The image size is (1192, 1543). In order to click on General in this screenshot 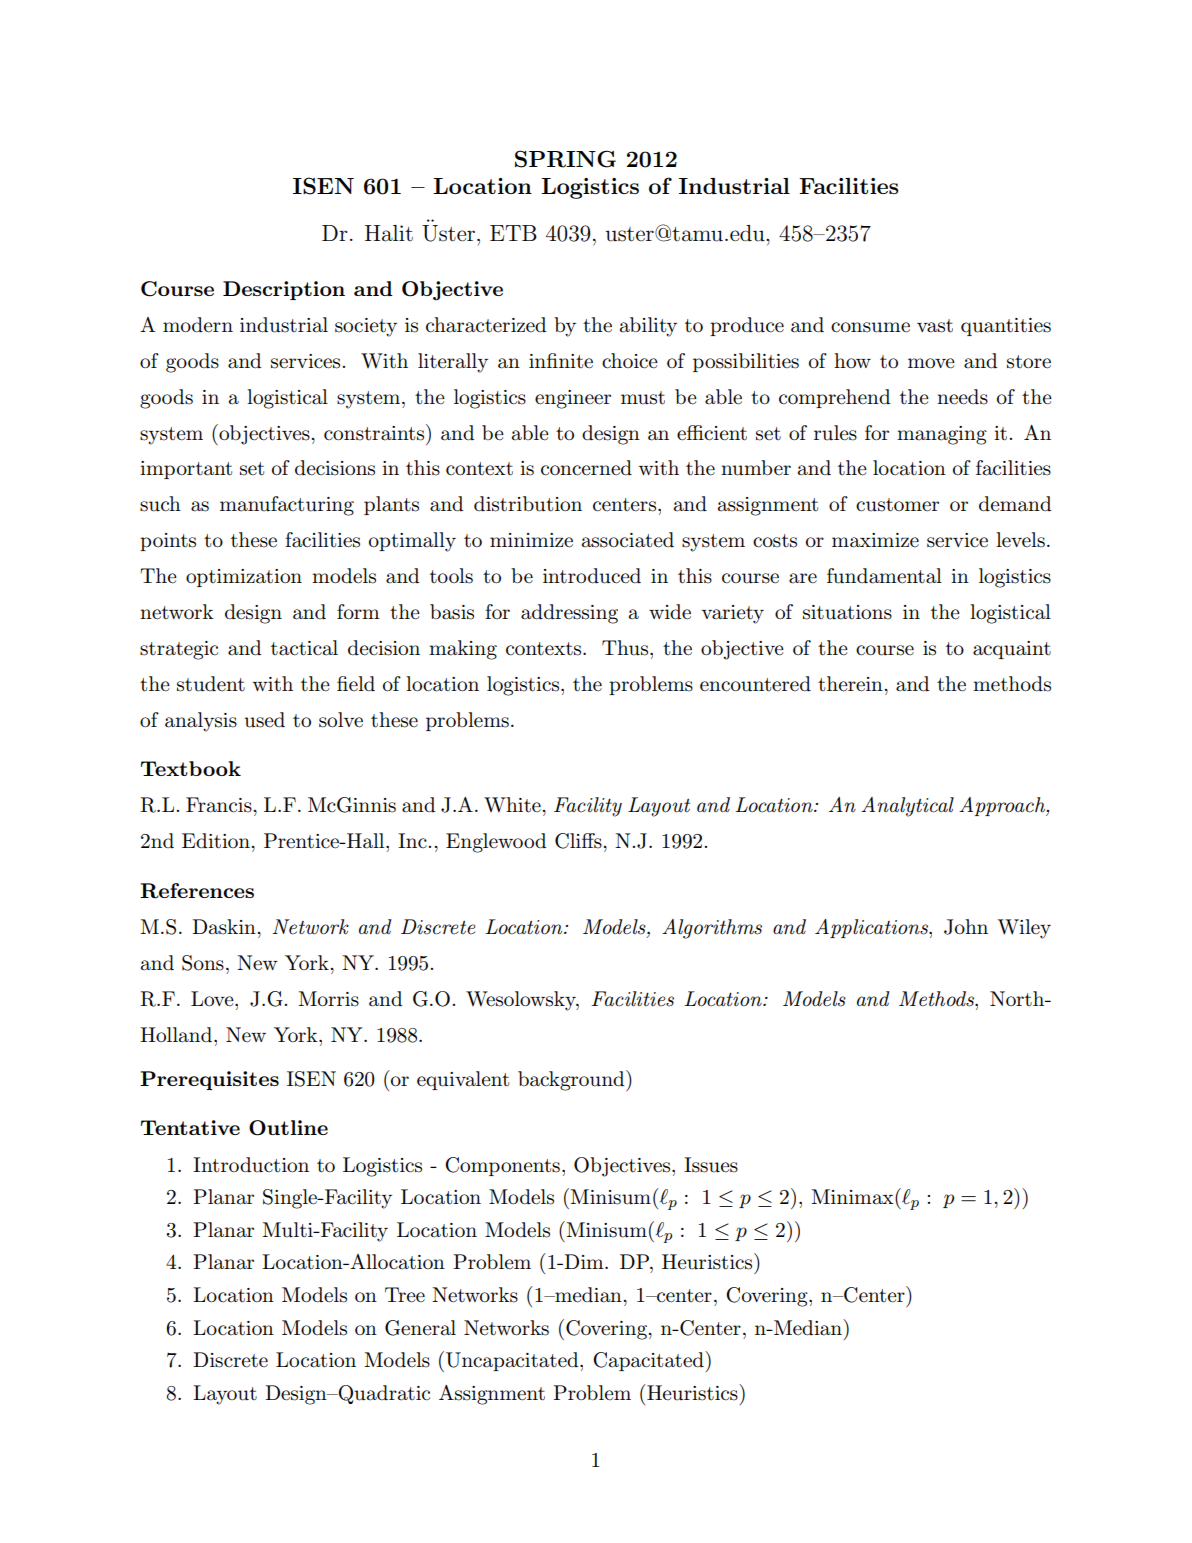, I will do `click(420, 1328)`.
